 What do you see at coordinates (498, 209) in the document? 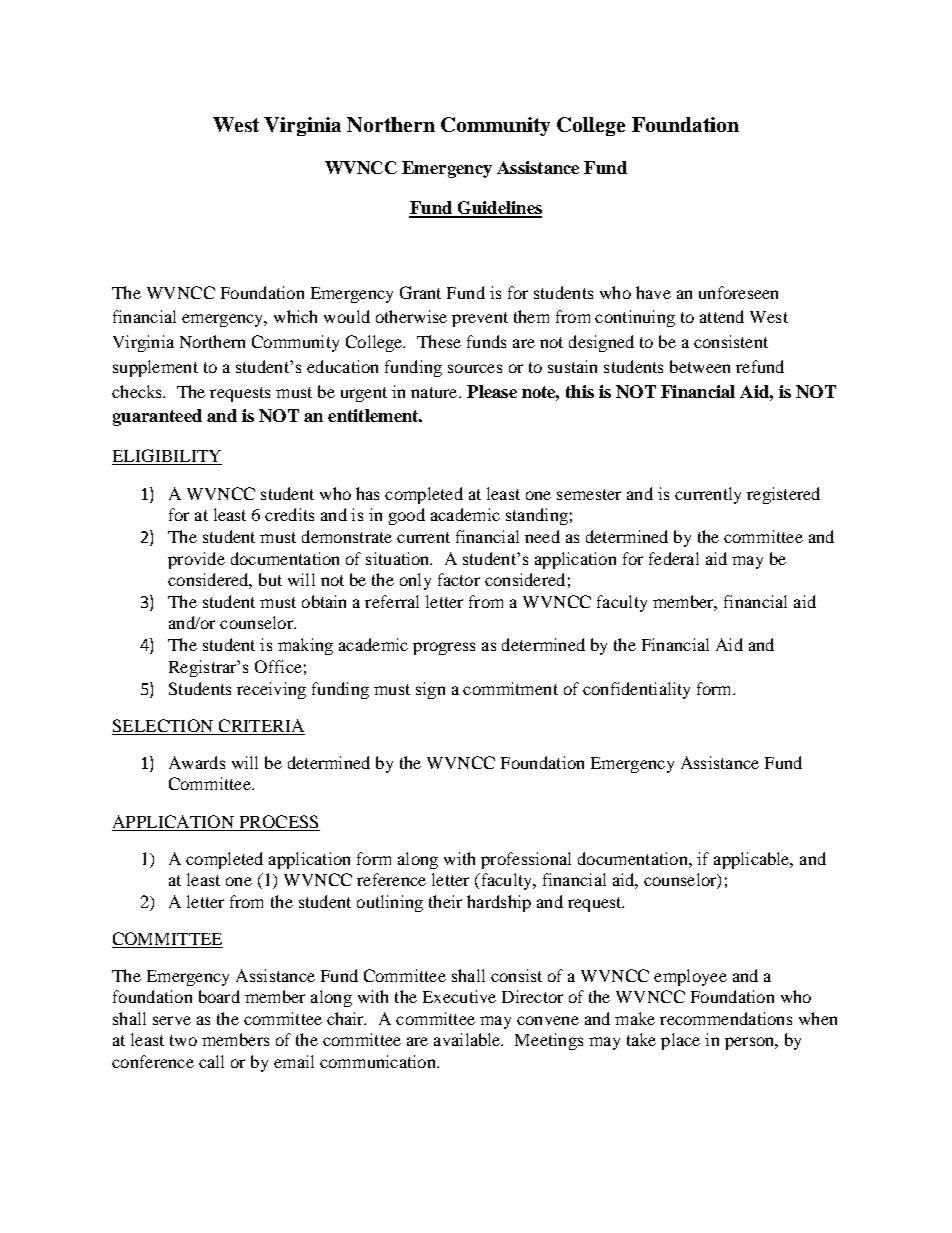
I see `Guidelines` at bounding box center [498, 209].
